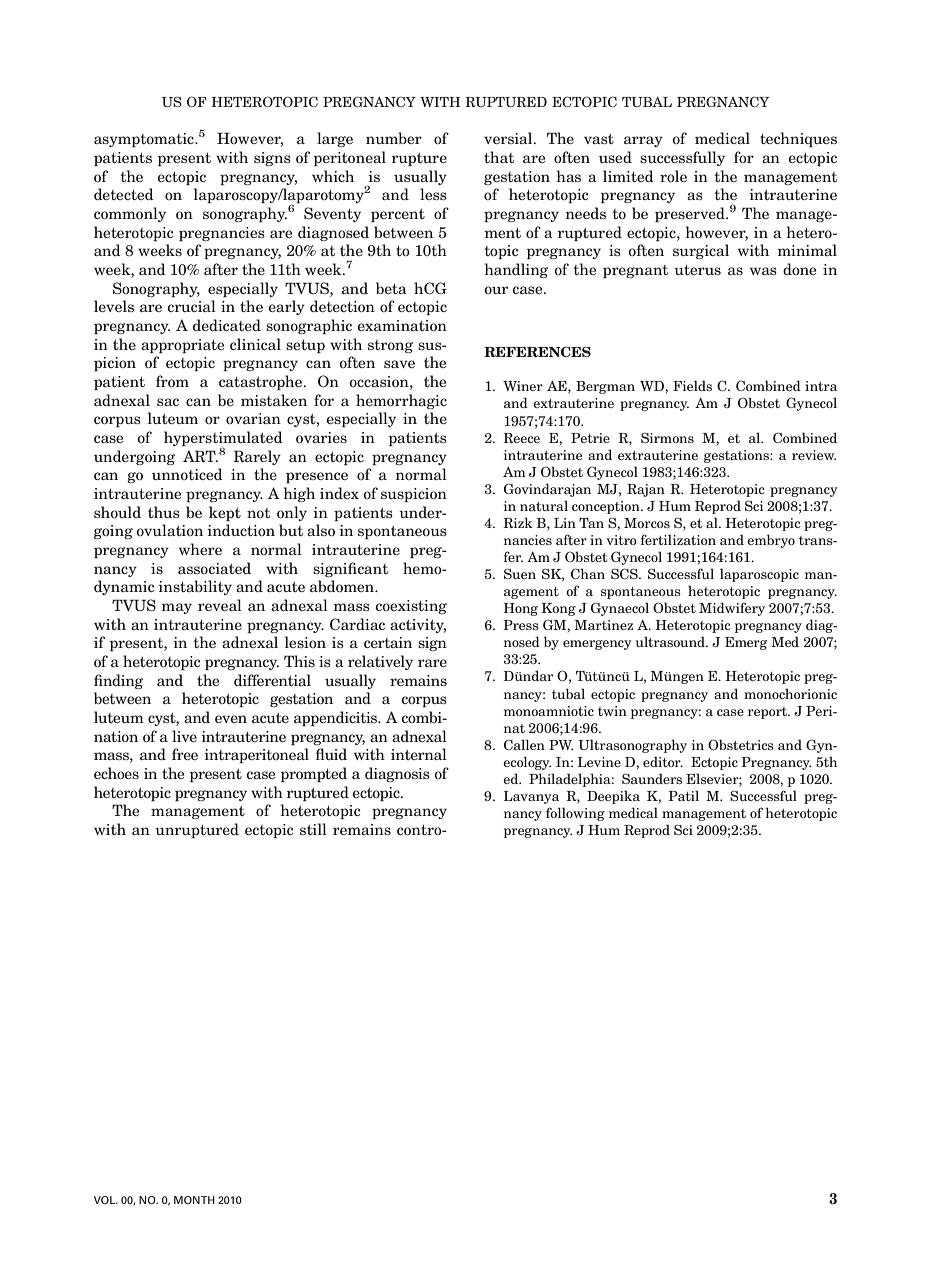 The height and width of the document is (1261, 952). What do you see at coordinates (692, 385) in the document?
I see `Fields` at bounding box center [692, 385].
